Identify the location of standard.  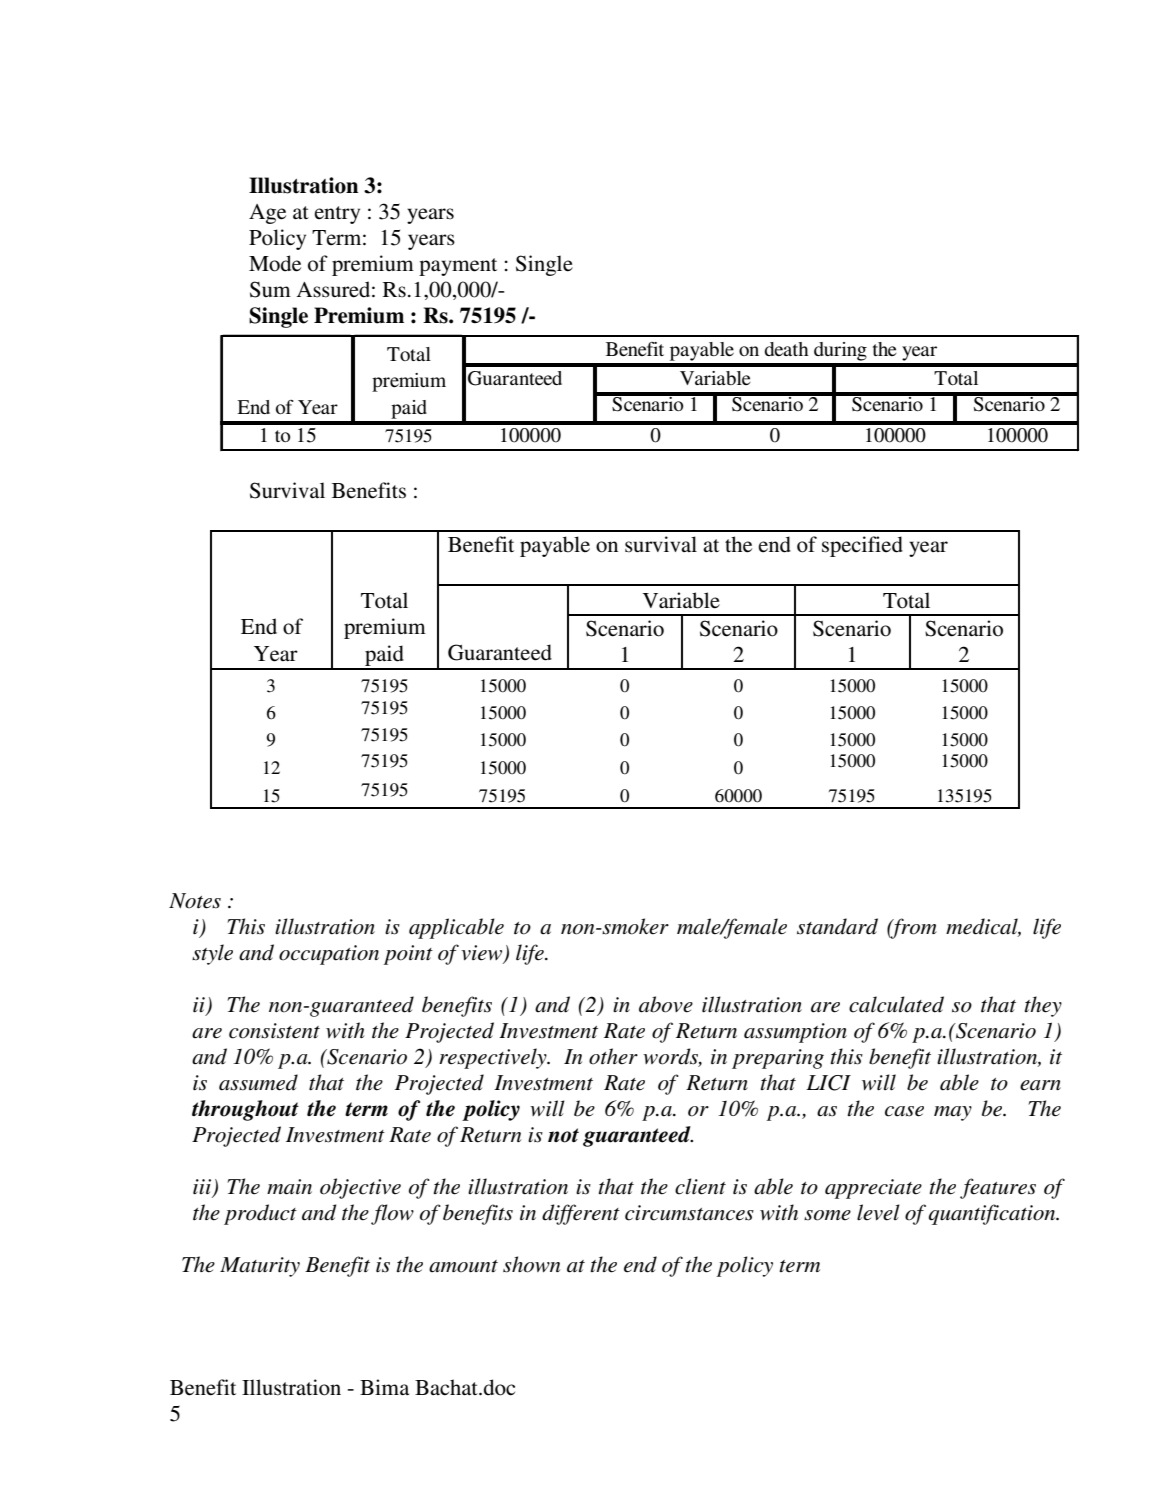
(837, 926).
